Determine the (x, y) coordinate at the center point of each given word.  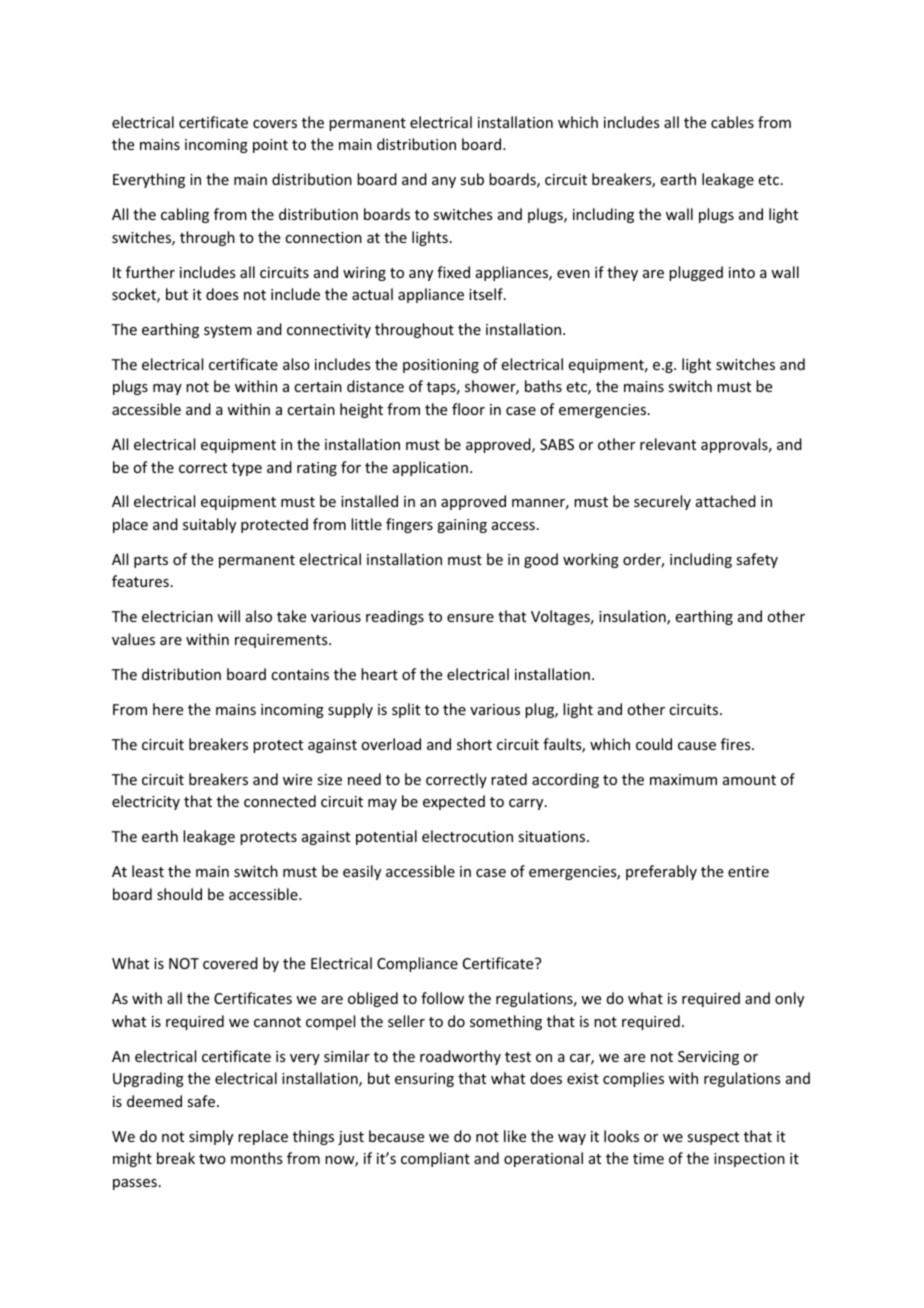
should (179, 894)
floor (468, 409)
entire (748, 871)
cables (732, 122)
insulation (633, 617)
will (228, 616)
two (212, 1159)
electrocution (467, 836)
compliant (435, 1159)
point (270, 146)
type (247, 469)
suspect (713, 1138)
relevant (668, 444)
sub (472, 179)
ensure (470, 618)
